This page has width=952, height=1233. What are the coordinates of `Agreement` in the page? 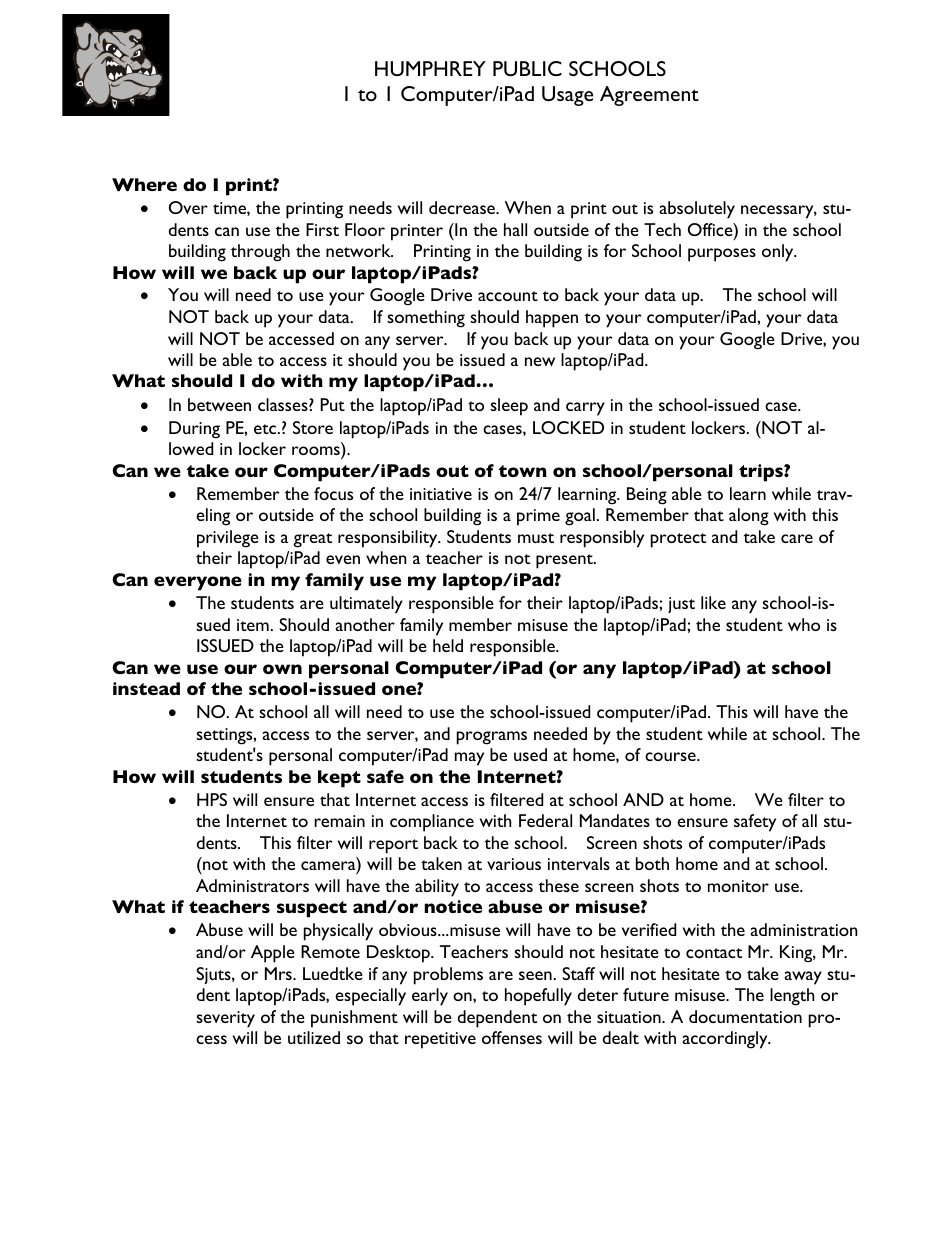 It's located at (649, 96).
